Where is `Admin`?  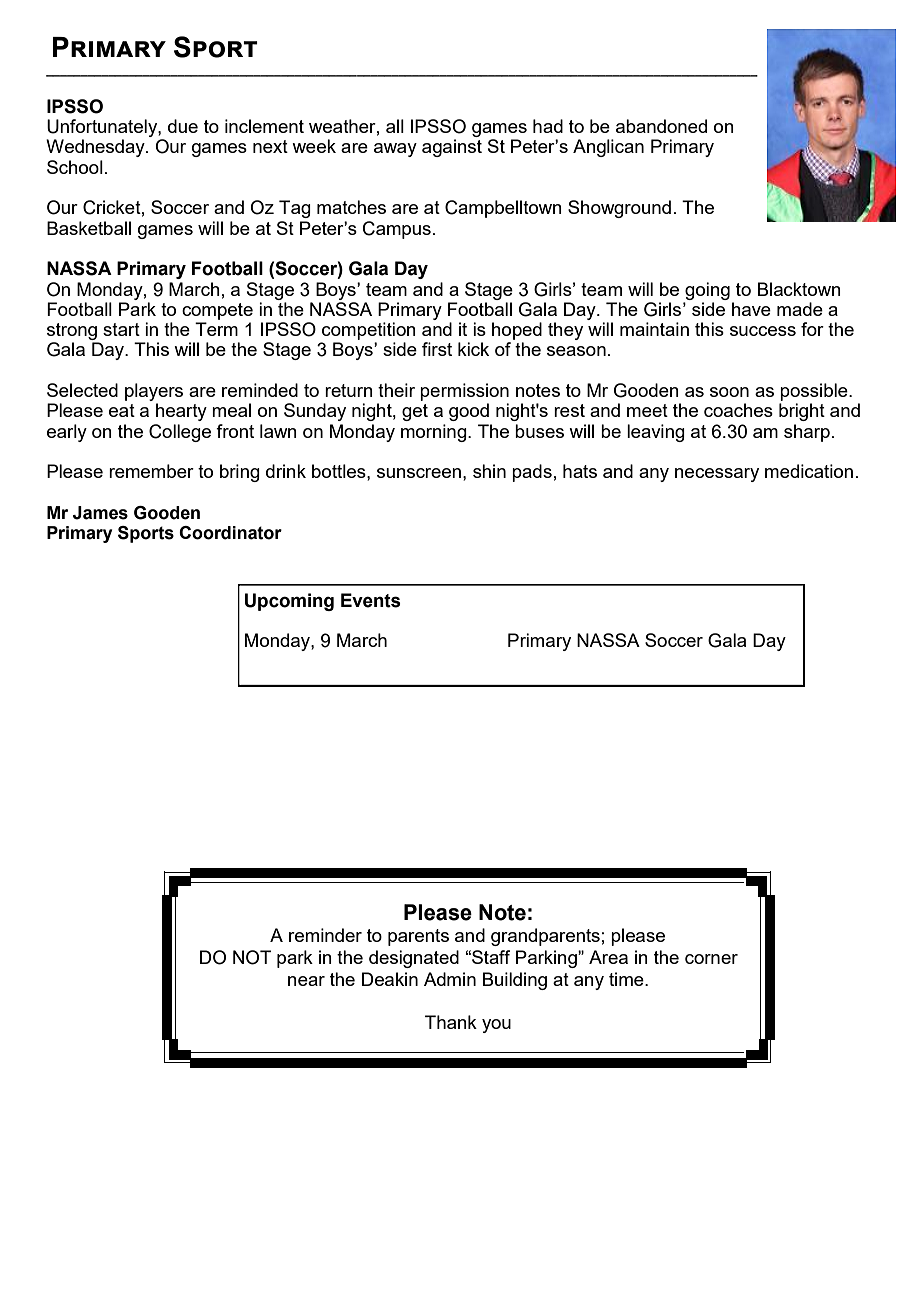 Admin is located at coordinates (450, 979).
